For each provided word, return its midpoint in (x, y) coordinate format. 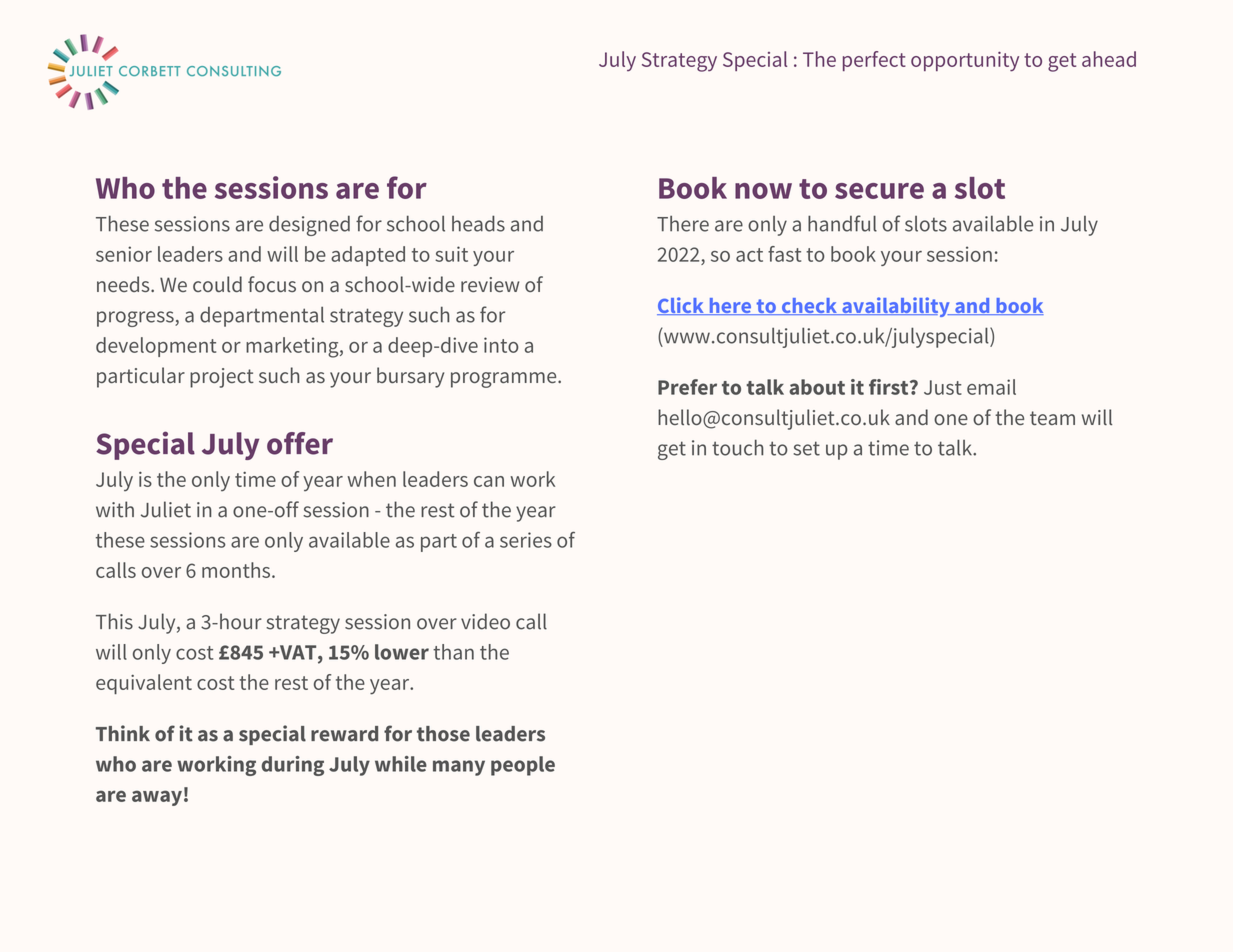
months (237, 570)
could (217, 284)
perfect (874, 61)
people (523, 766)
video (485, 621)
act (749, 255)
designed (309, 226)
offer (300, 443)
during (293, 766)
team (1052, 418)
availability (896, 307)
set (806, 448)
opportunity (965, 62)
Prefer (687, 387)
